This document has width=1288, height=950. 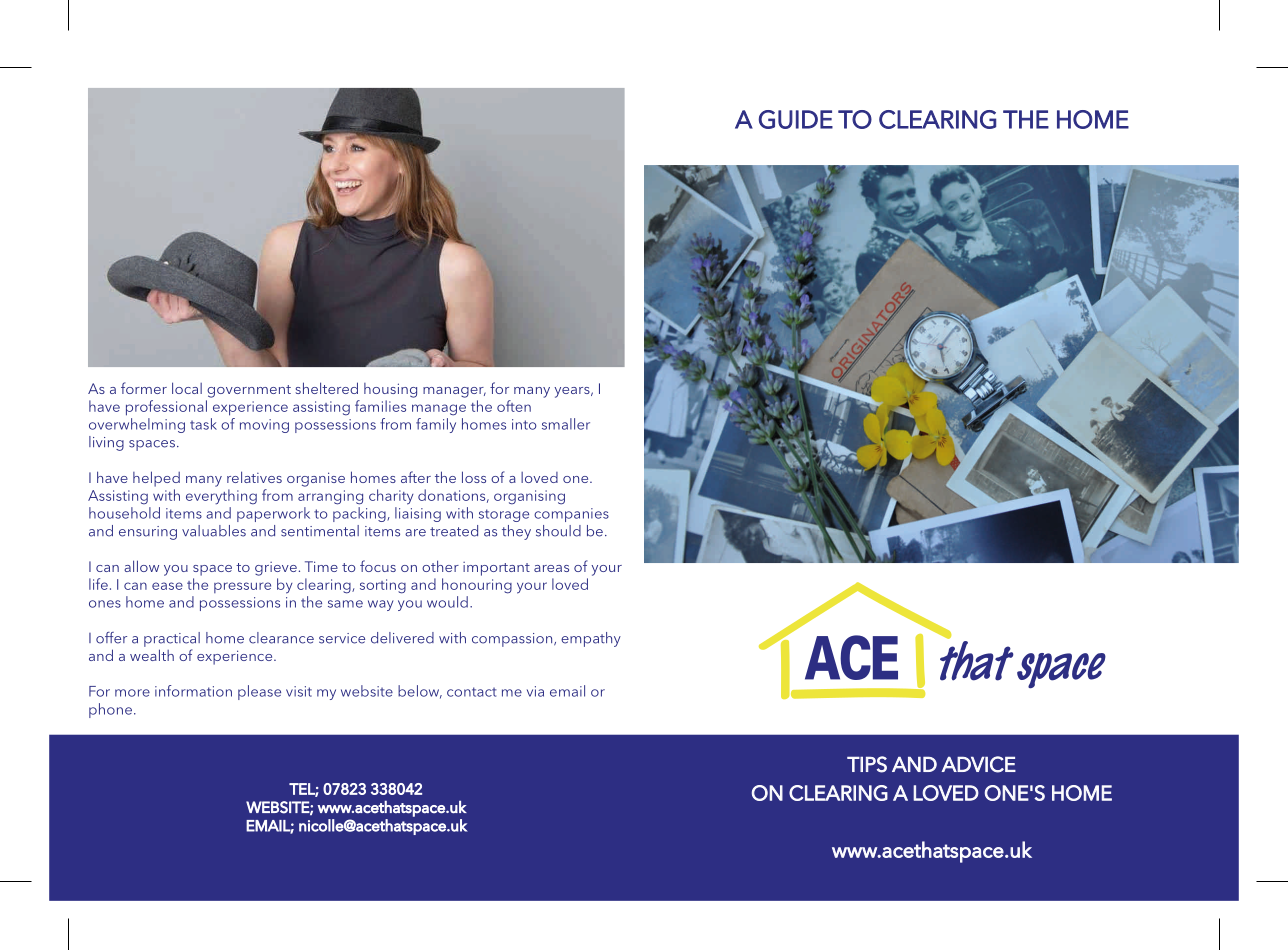 What do you see at coordinates (796, 119) in the document?
I see `GUIDE` at bounding box center [796, 119].
